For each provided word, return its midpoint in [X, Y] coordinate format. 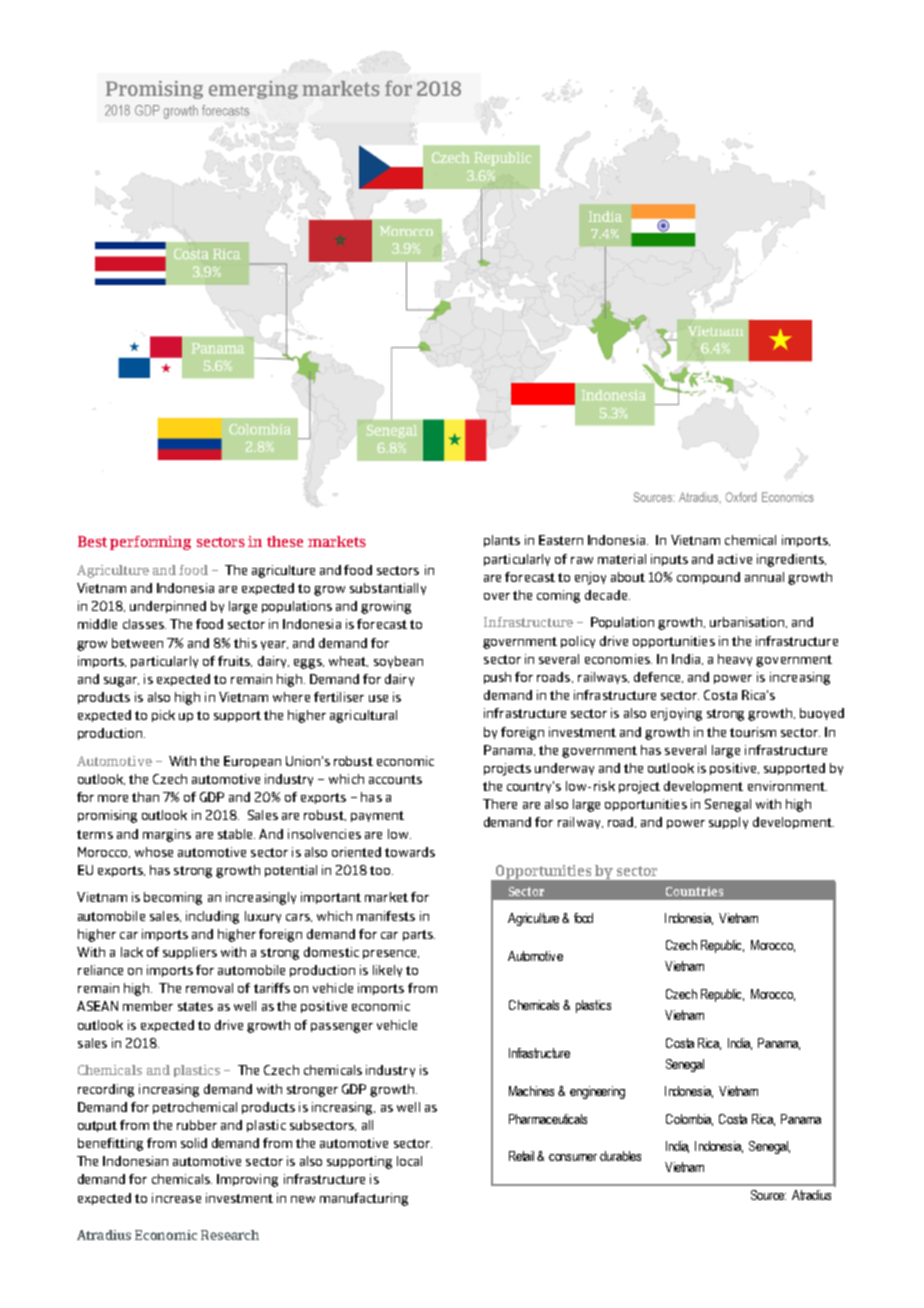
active [735, 559]
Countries [694, 891]
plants [502, 541]
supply [728, 823]
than [145, 797]
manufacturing [364, 1199]
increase [176, 1198]
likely [387, 971]
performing [150, 543]
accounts [395, 779]
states [195, 1006]
